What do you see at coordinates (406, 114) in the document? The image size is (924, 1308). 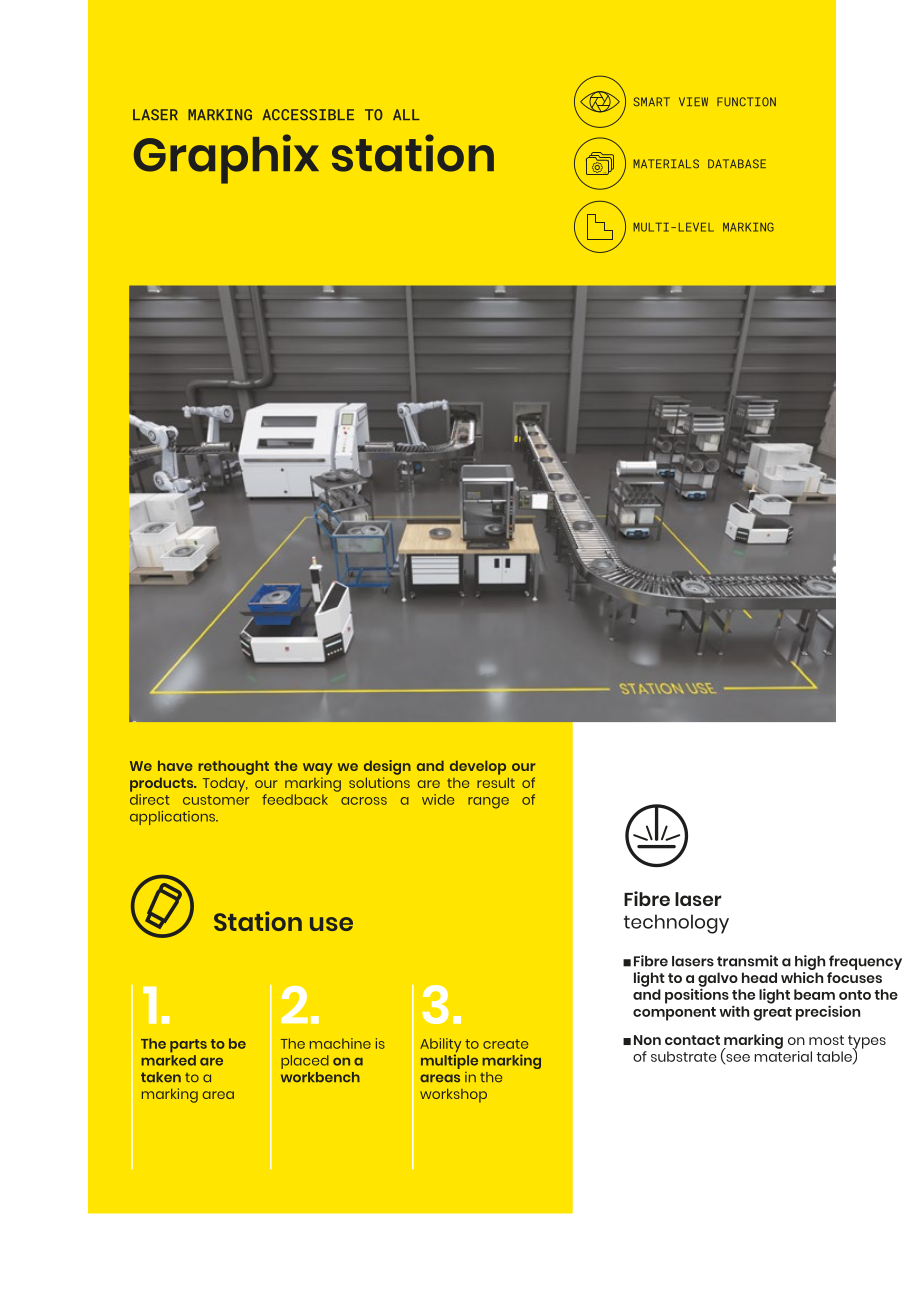 I see `ALL` at bounding box center [406, 114].
